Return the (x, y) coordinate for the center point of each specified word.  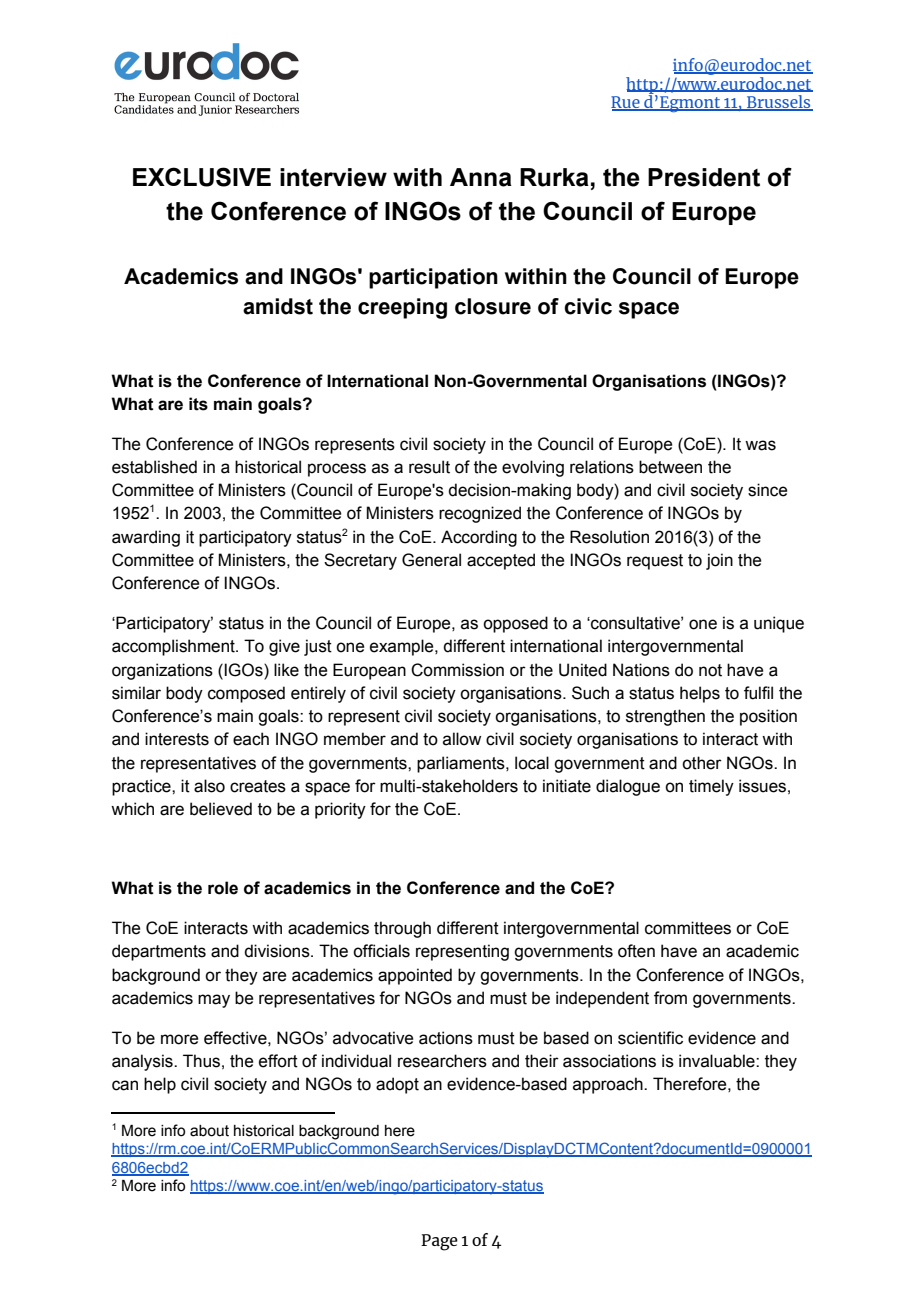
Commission (457, 670)
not (710, 670)
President (704, 177)
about (209, 1131)
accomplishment (174, 647)
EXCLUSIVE (202, 177)
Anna (481, 177)
